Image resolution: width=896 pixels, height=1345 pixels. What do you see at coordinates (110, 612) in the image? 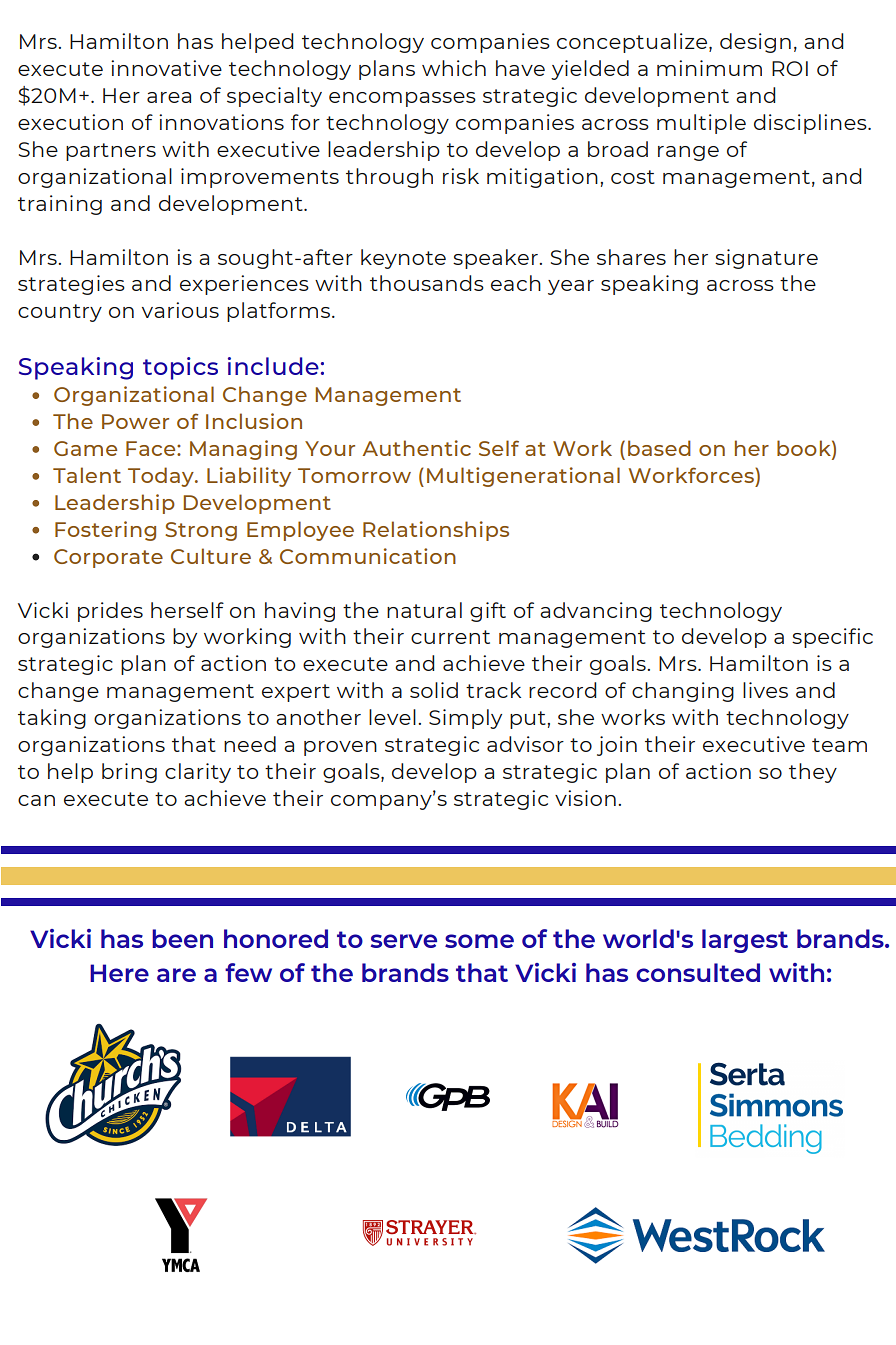
I see `prides` at bounding box center [110, 612].
